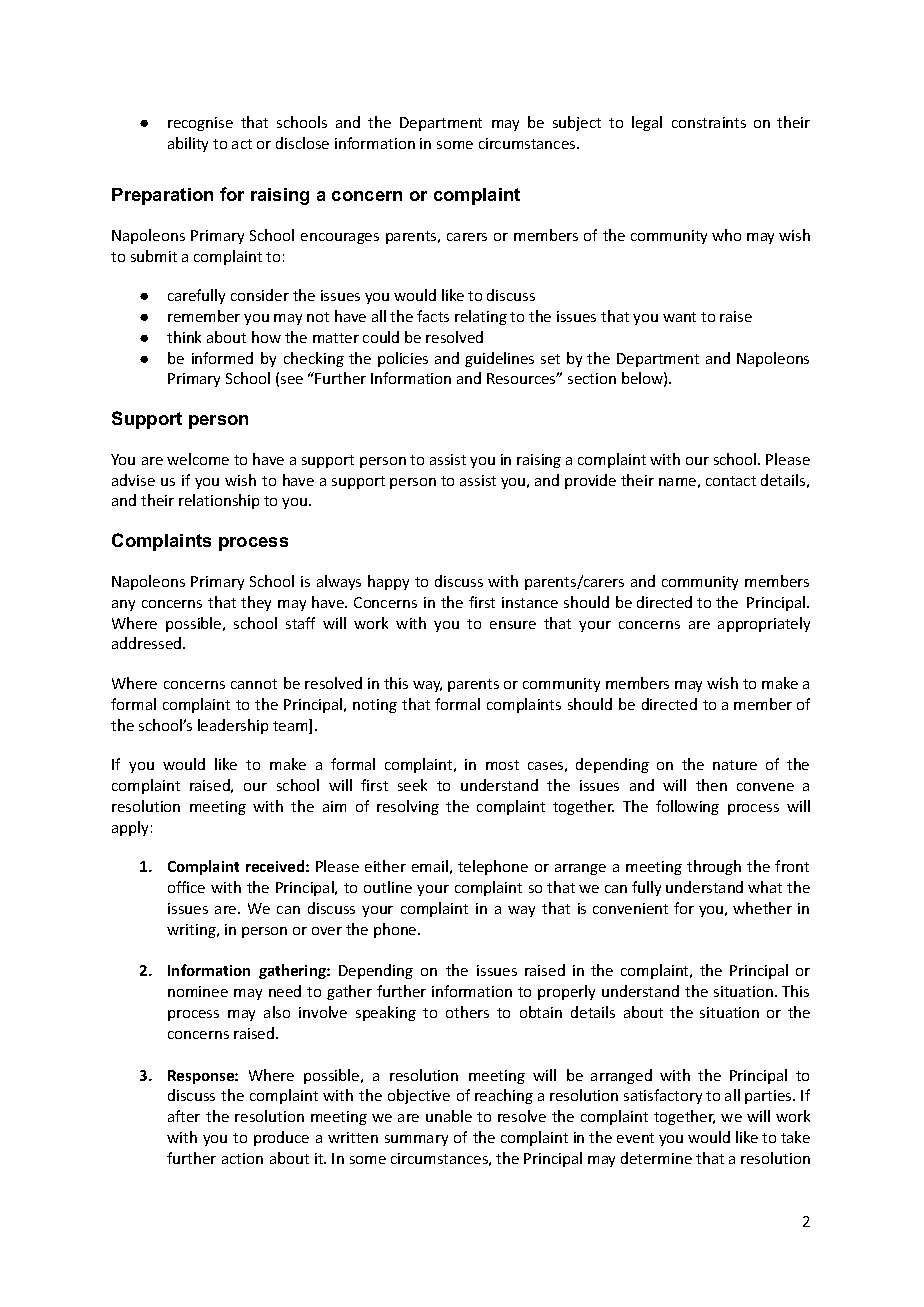  What do you see at coordinates (188, 144) in the screenshot?
I see `ability` at bounding box center [188, 144].
